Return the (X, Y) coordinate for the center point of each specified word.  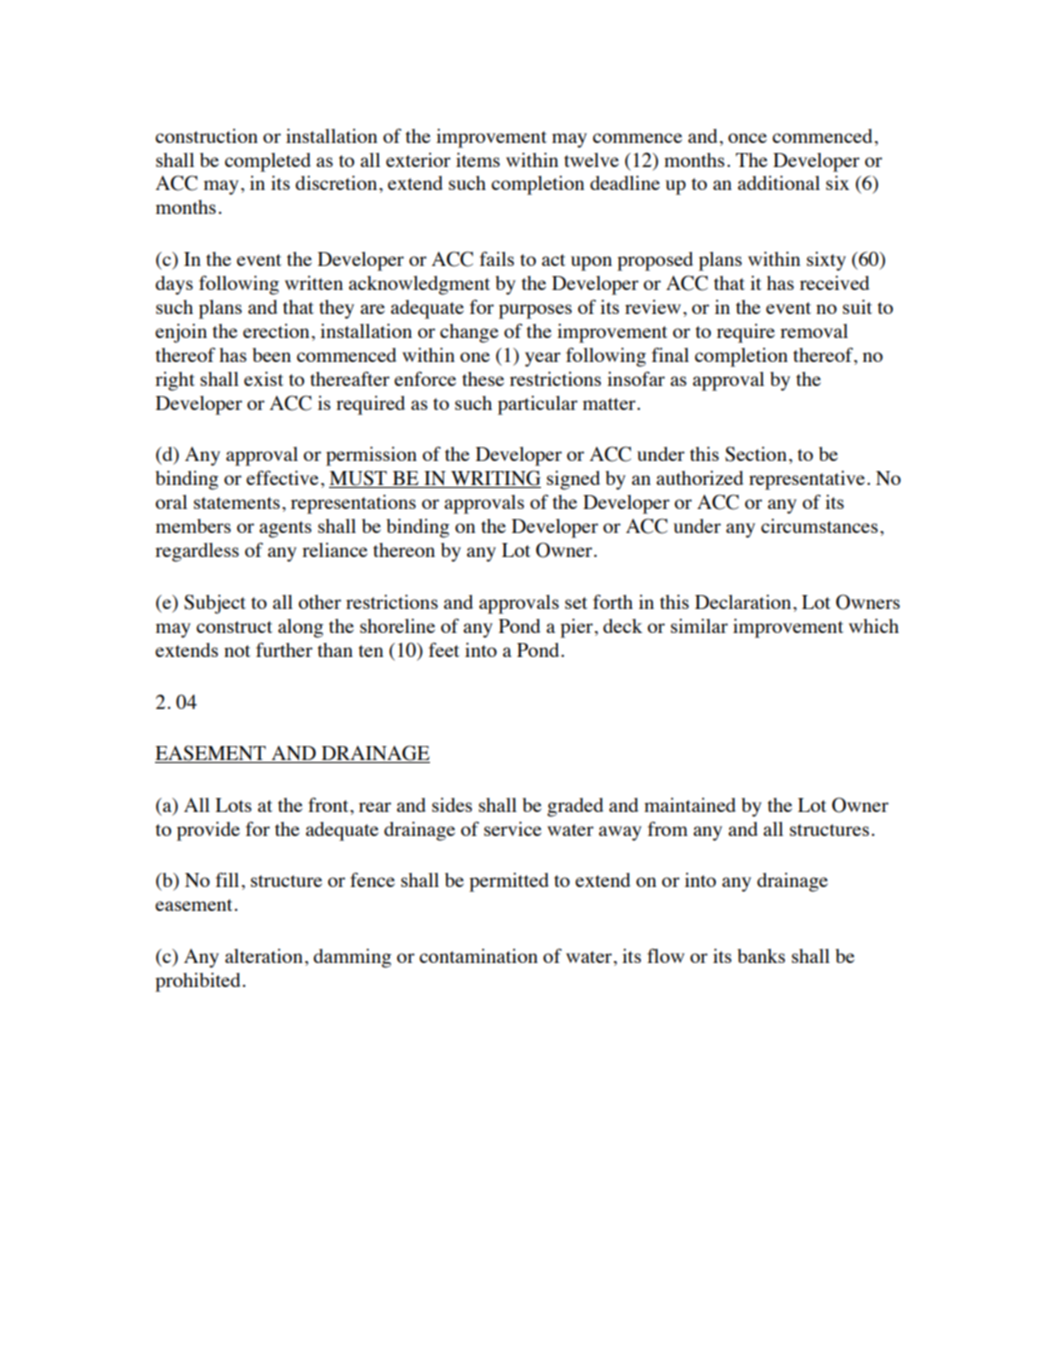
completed (268, 162)
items (478, 159)
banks (761, 956)
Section (756, 454)
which (874, 625)
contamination (478, 956)
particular (538, 405)
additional (779, 182)
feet (444, 649)
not (237, 651)
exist (263, 378)
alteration (264, 956)
